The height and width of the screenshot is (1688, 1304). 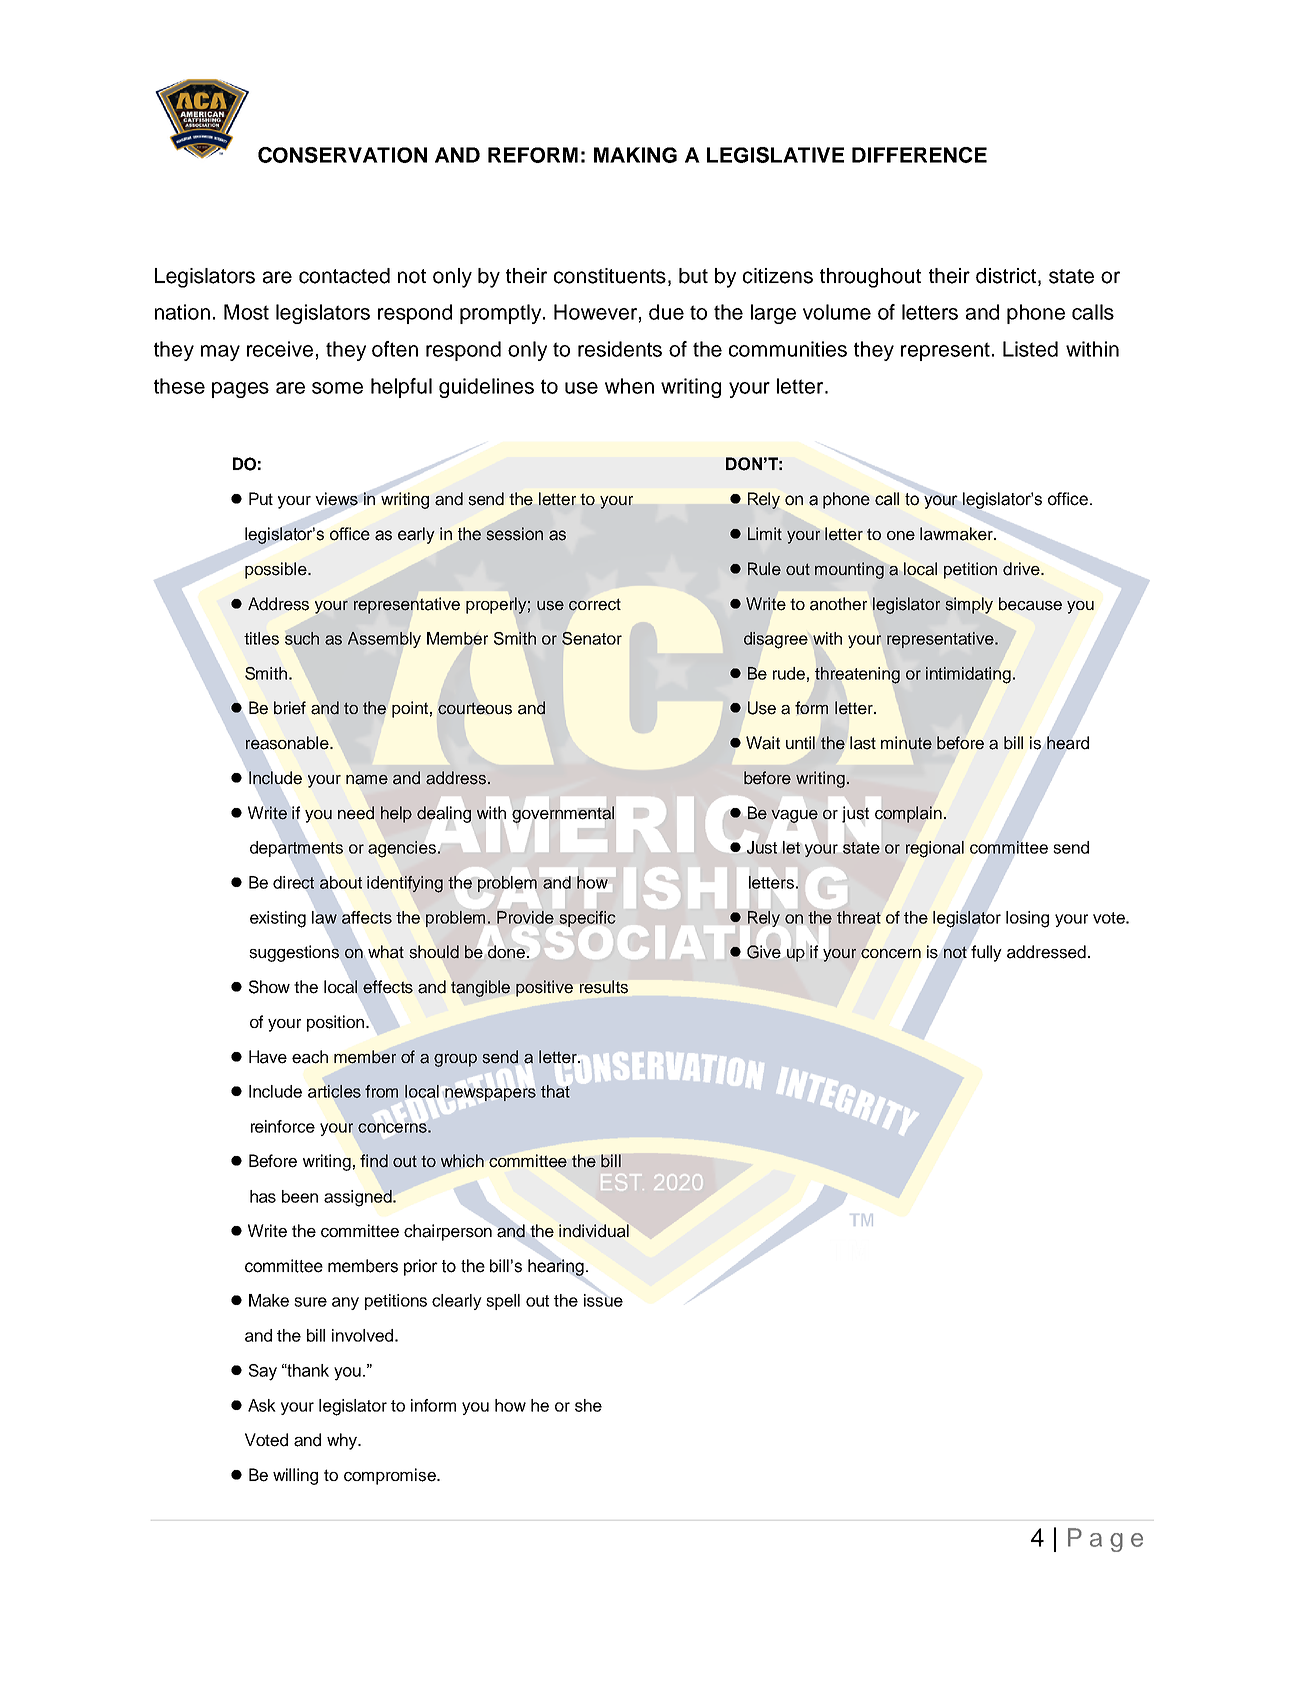 I want to click on MAKING, so click(x=635, y=155).
